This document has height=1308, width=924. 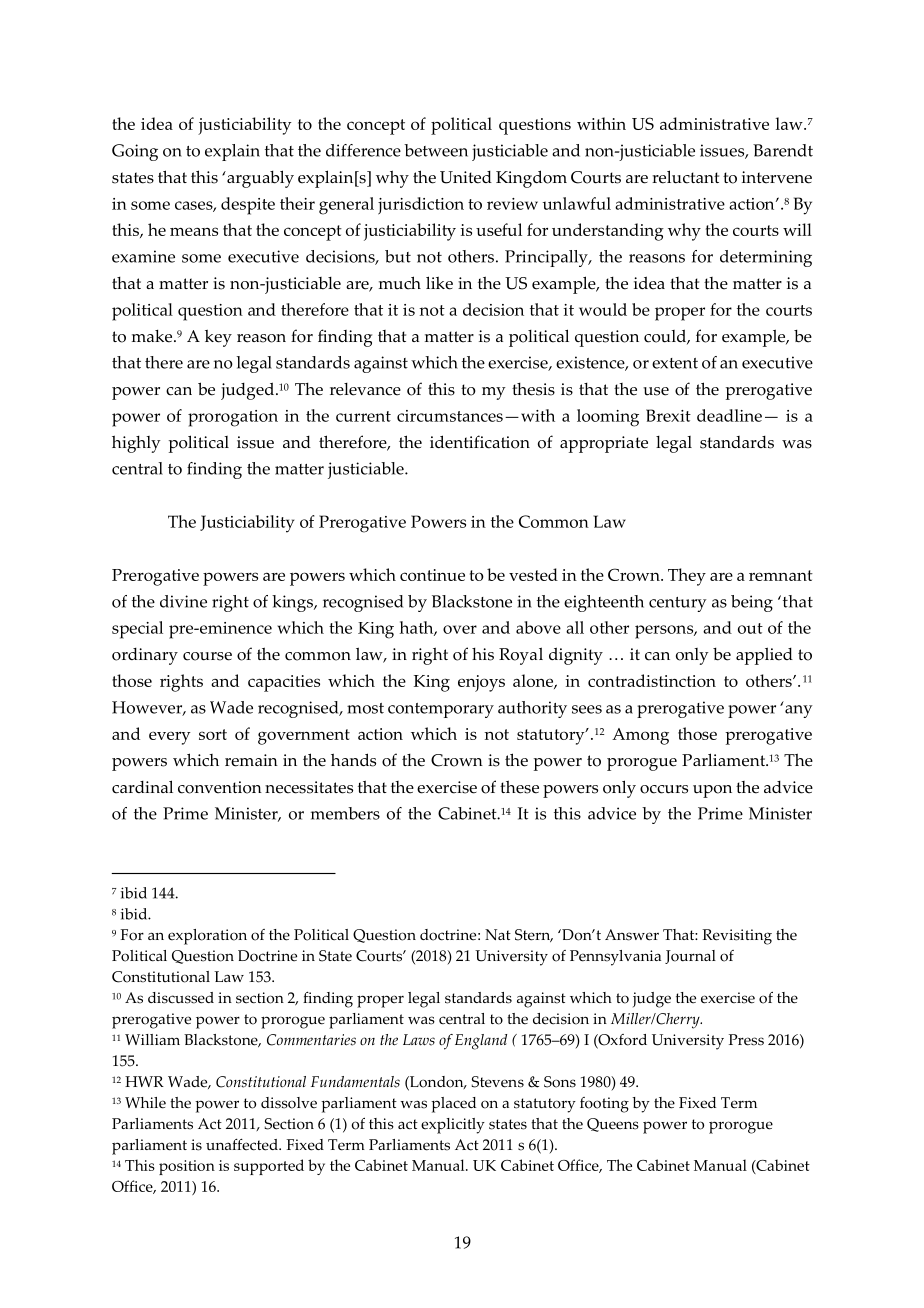 What do you see at coordinates (481, 683) in the document?
I see `enjoys` at bounding box center [481, 683].
